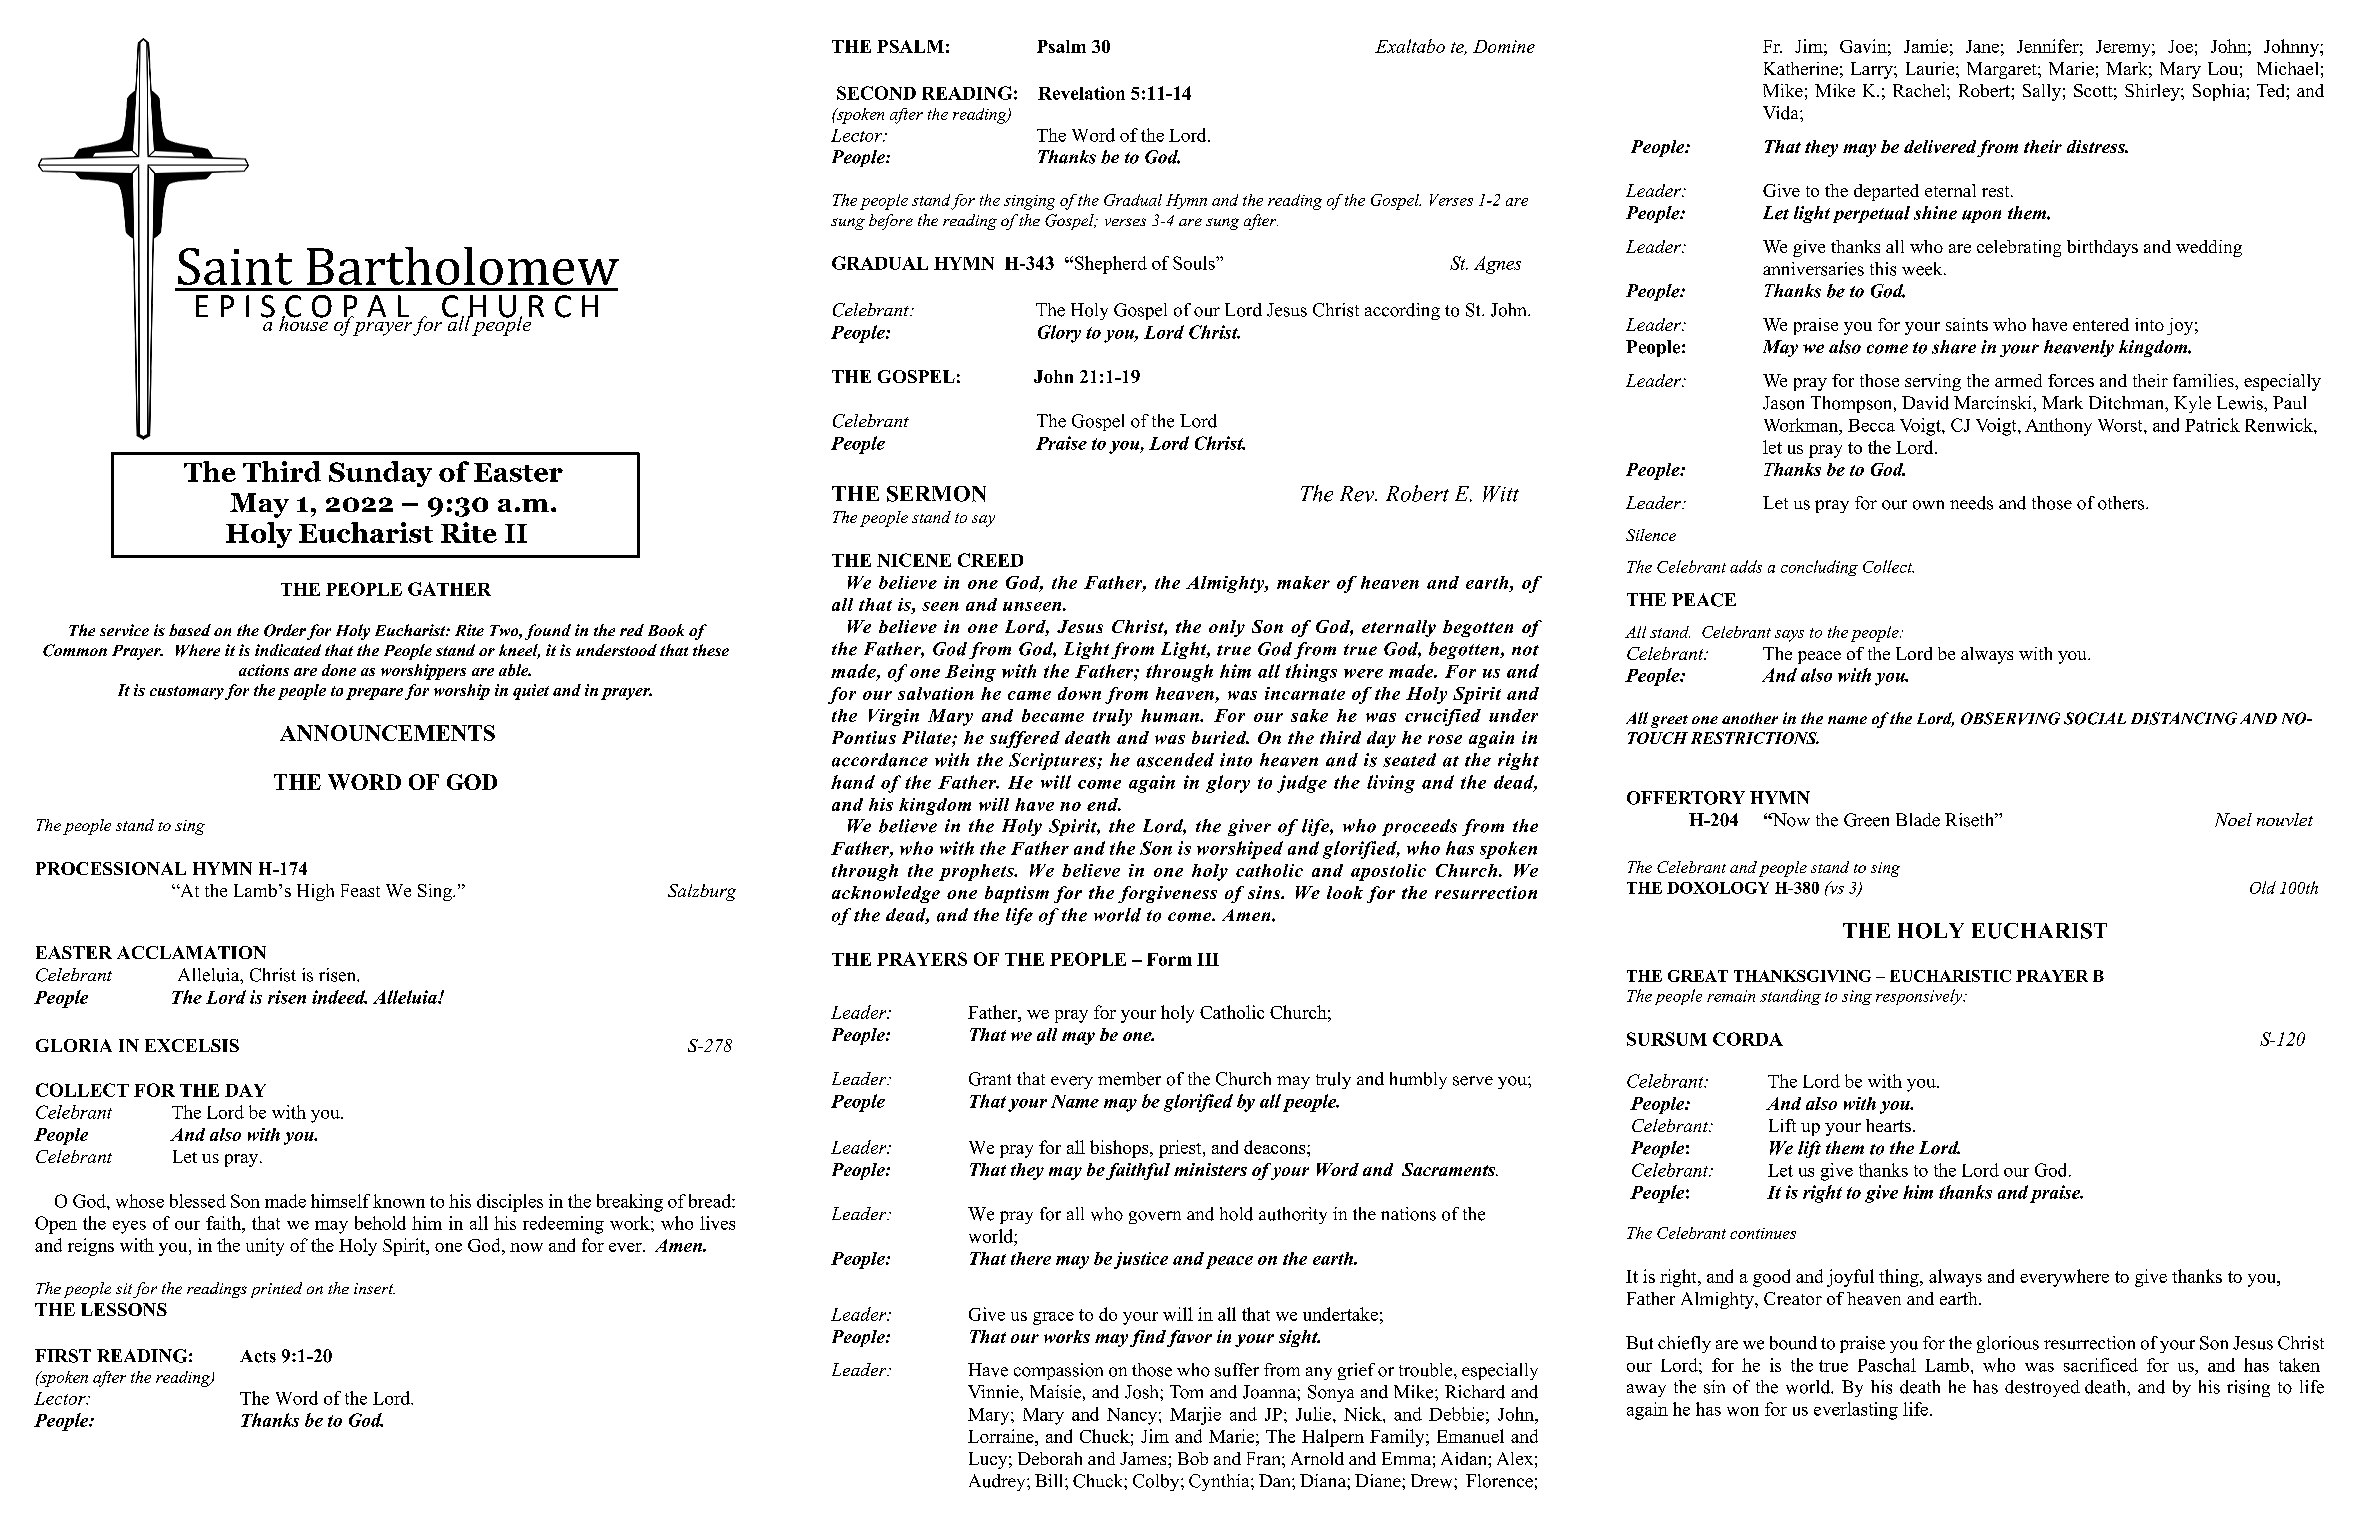 The image size is (2359, 1526). I want to click on Margaret, so click(2003, 70).
